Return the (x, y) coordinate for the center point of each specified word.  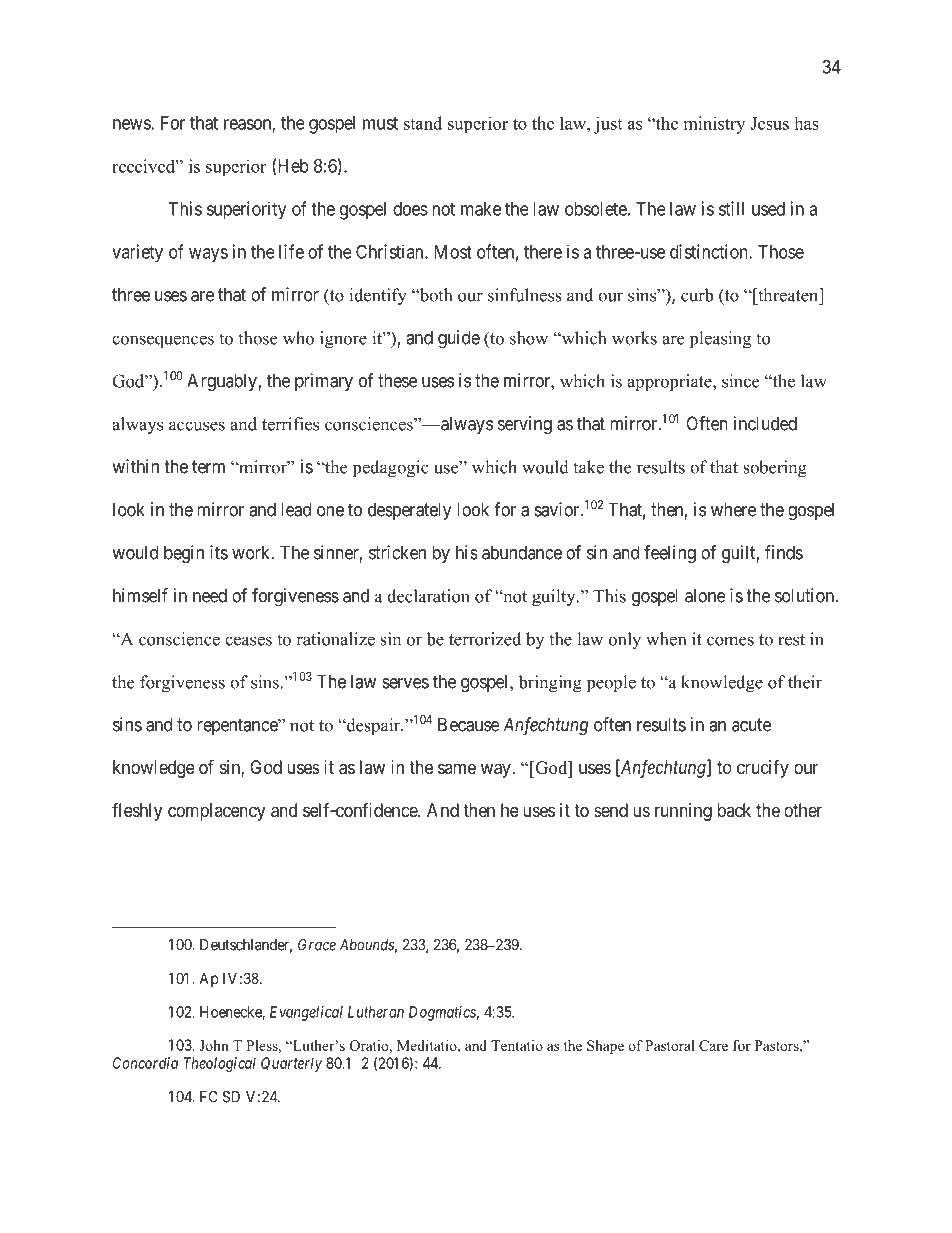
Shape (605, 1047)
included (765, 423)
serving (525, 425)
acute (751, 725)
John (214, 1045)
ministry (714, 125)
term (208, 467)
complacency (216, 812)
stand (423, 123)
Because (469, 724)
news (132, 124)
